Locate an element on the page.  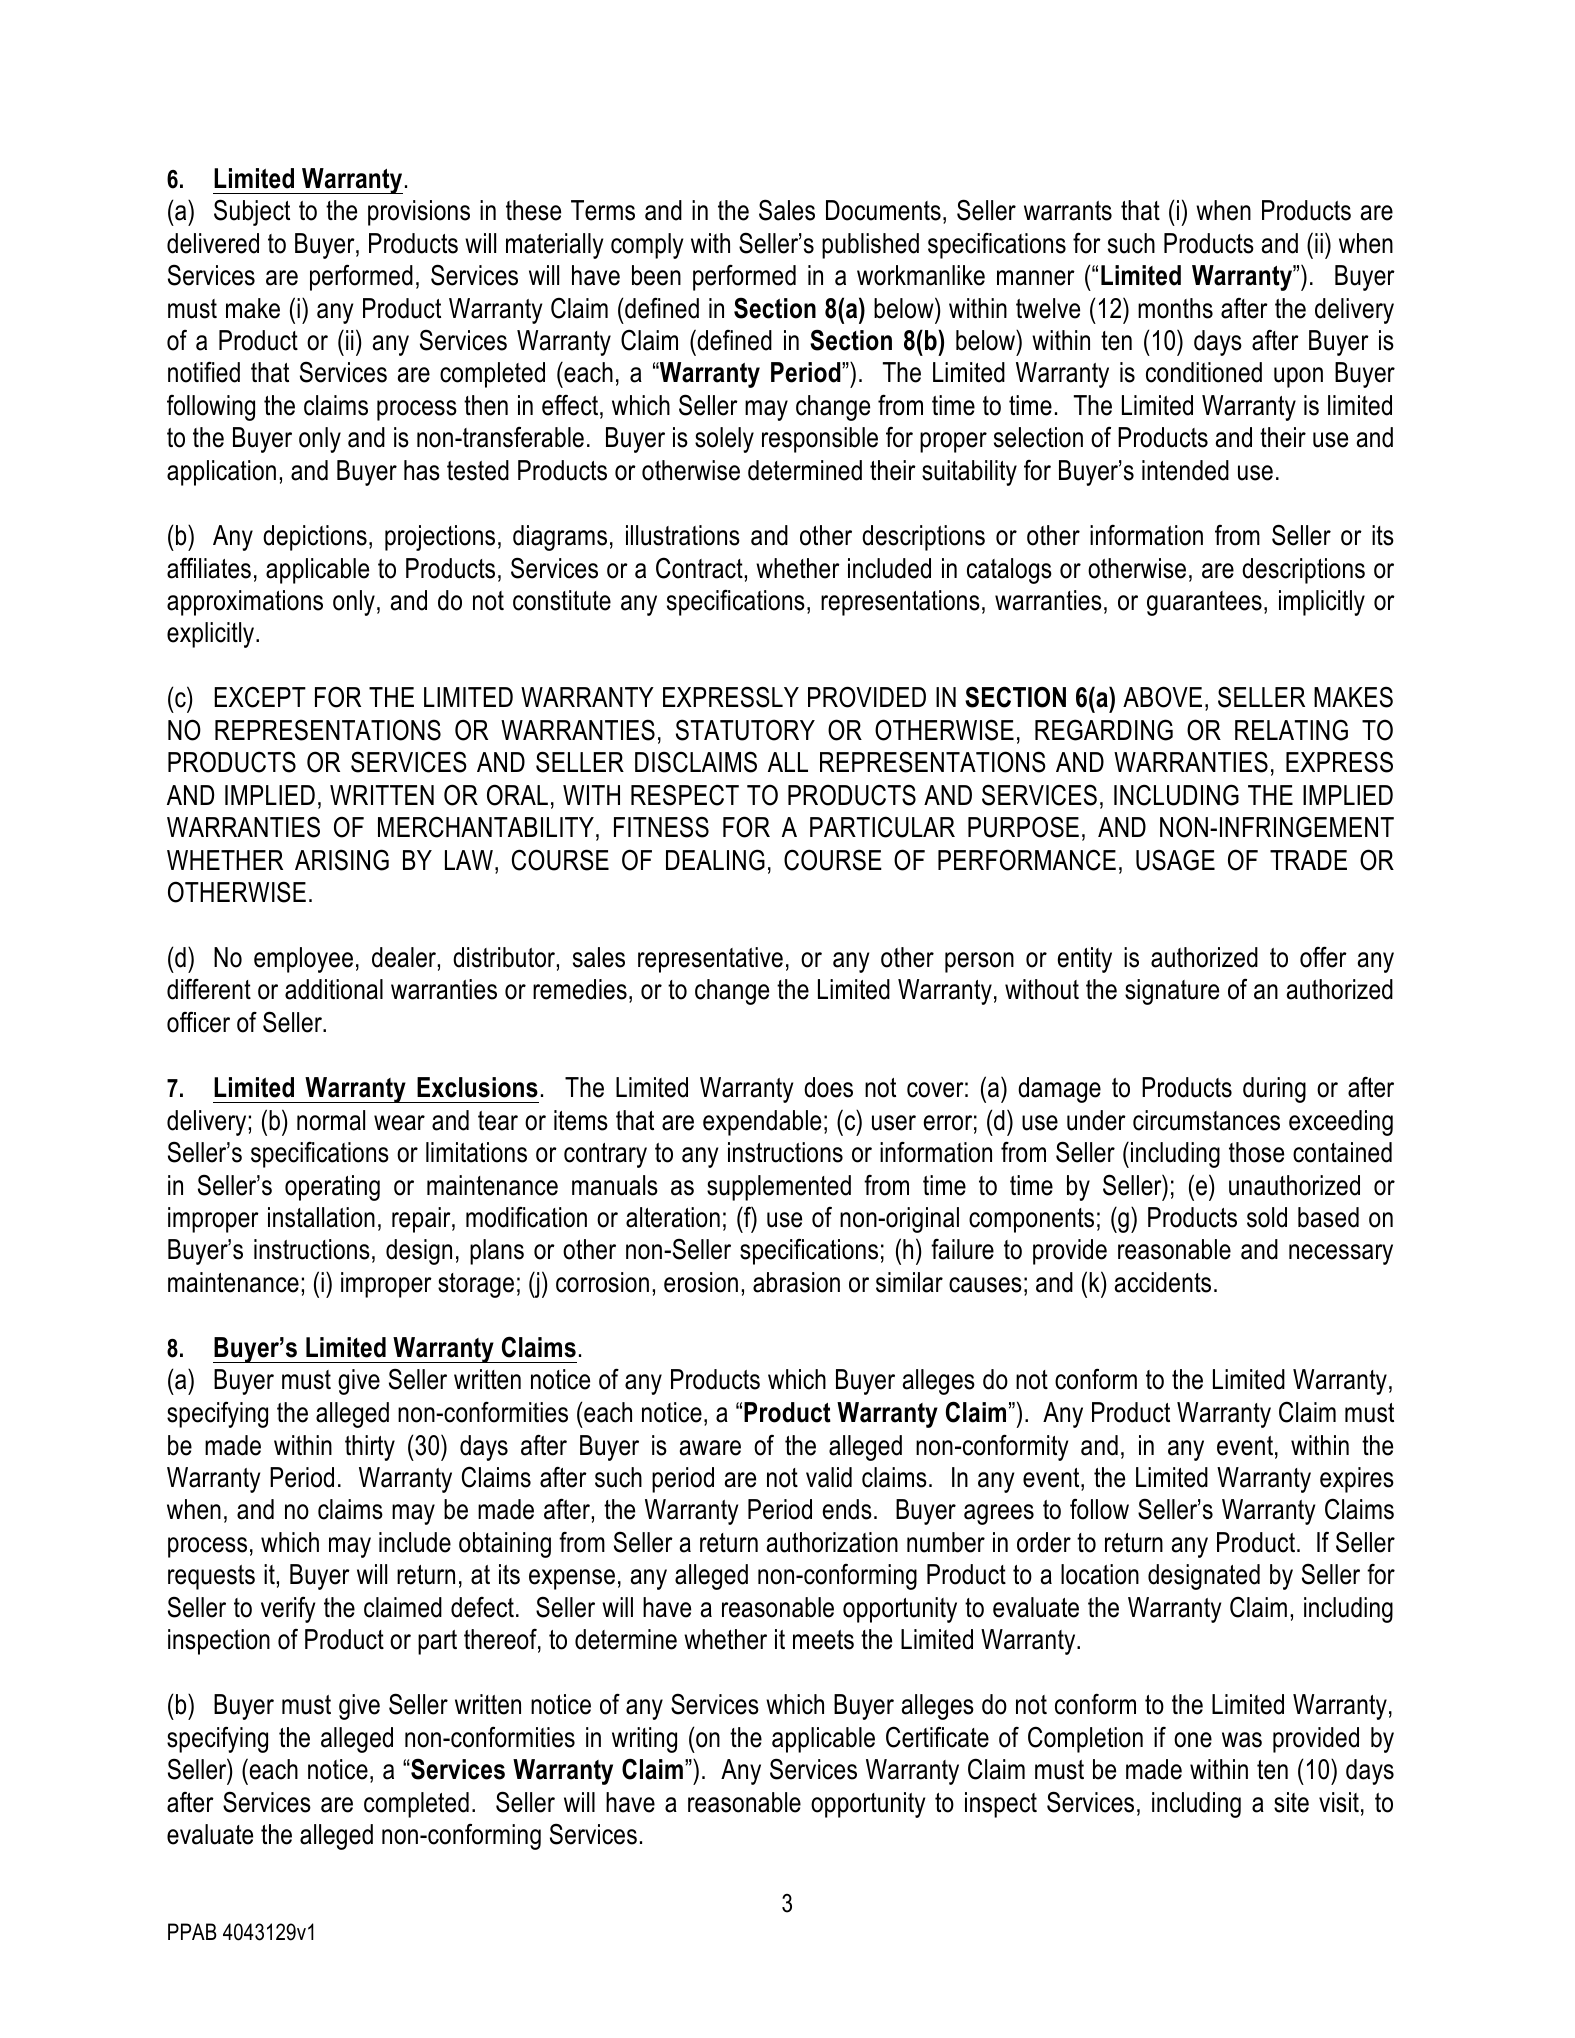
supplemented is located at coordinates (779, 1188).
